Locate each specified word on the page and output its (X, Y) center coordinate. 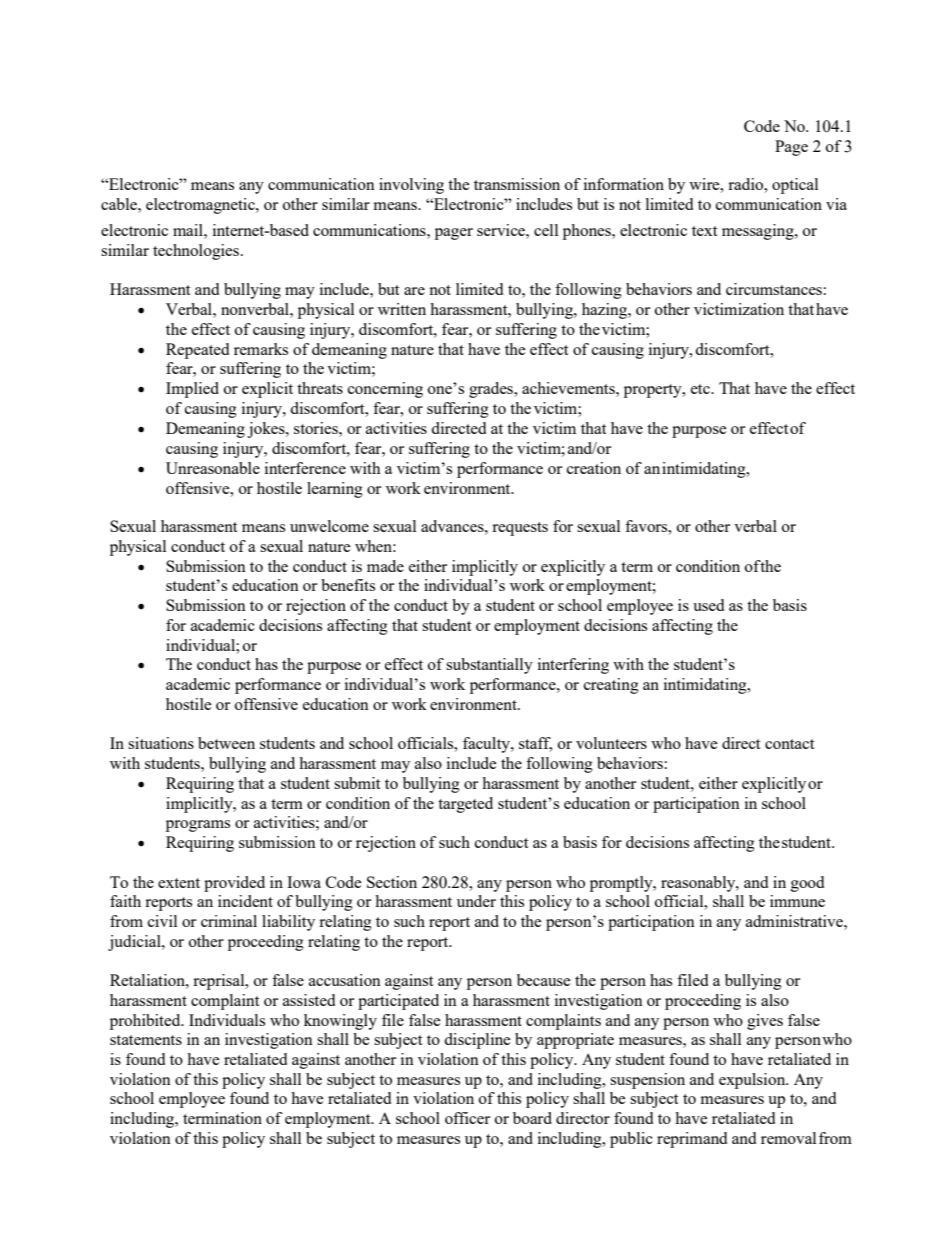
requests (520, 529)
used (708, 605)
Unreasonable (213, 468)
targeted (465, 805)
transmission (517, 184)
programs (198, 826)
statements (146, 1040)
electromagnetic (201, 206)
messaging (759, 232)
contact (789, 744)
